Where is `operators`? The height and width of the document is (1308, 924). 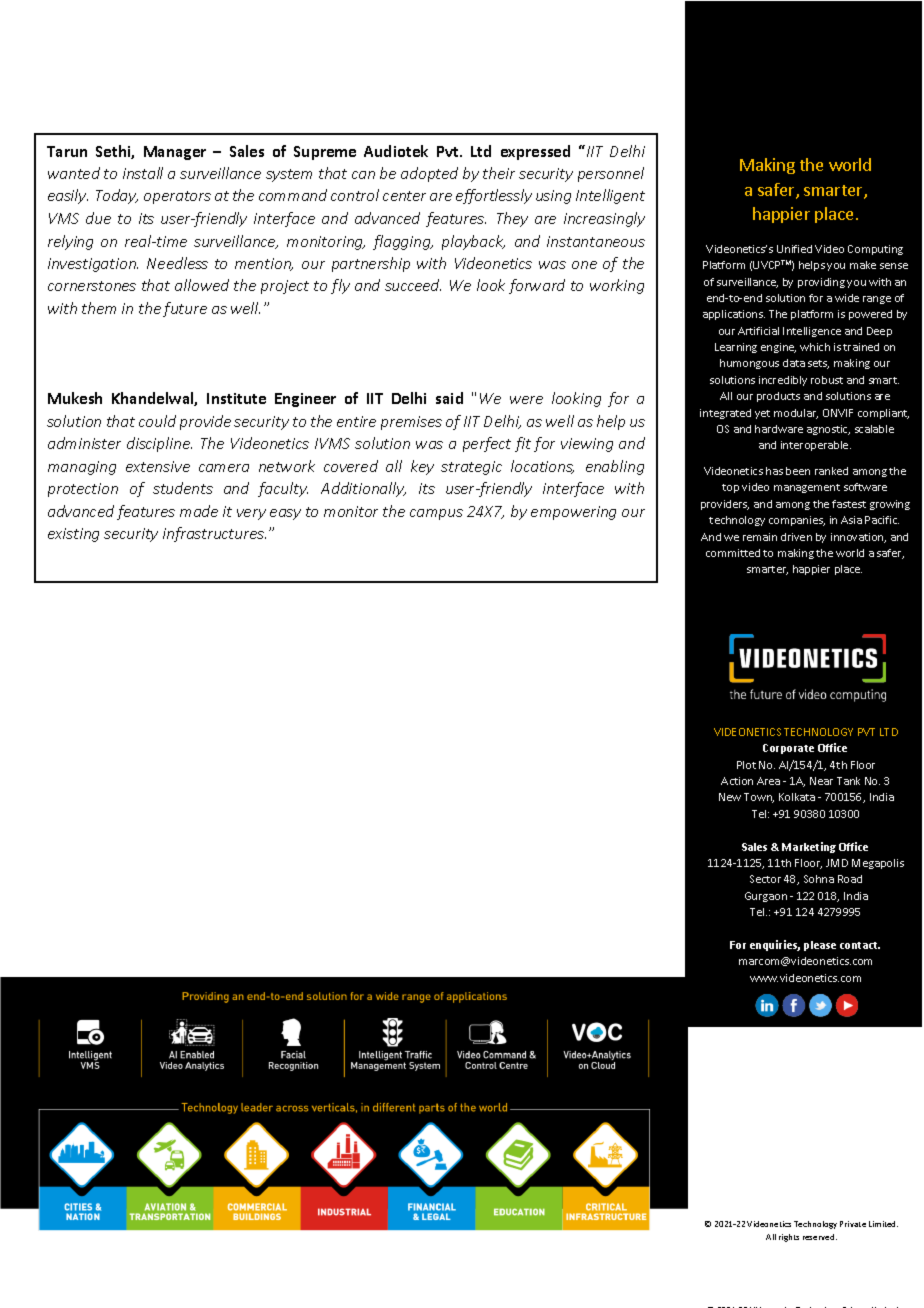
operators is located at coordinates (177, 197).
